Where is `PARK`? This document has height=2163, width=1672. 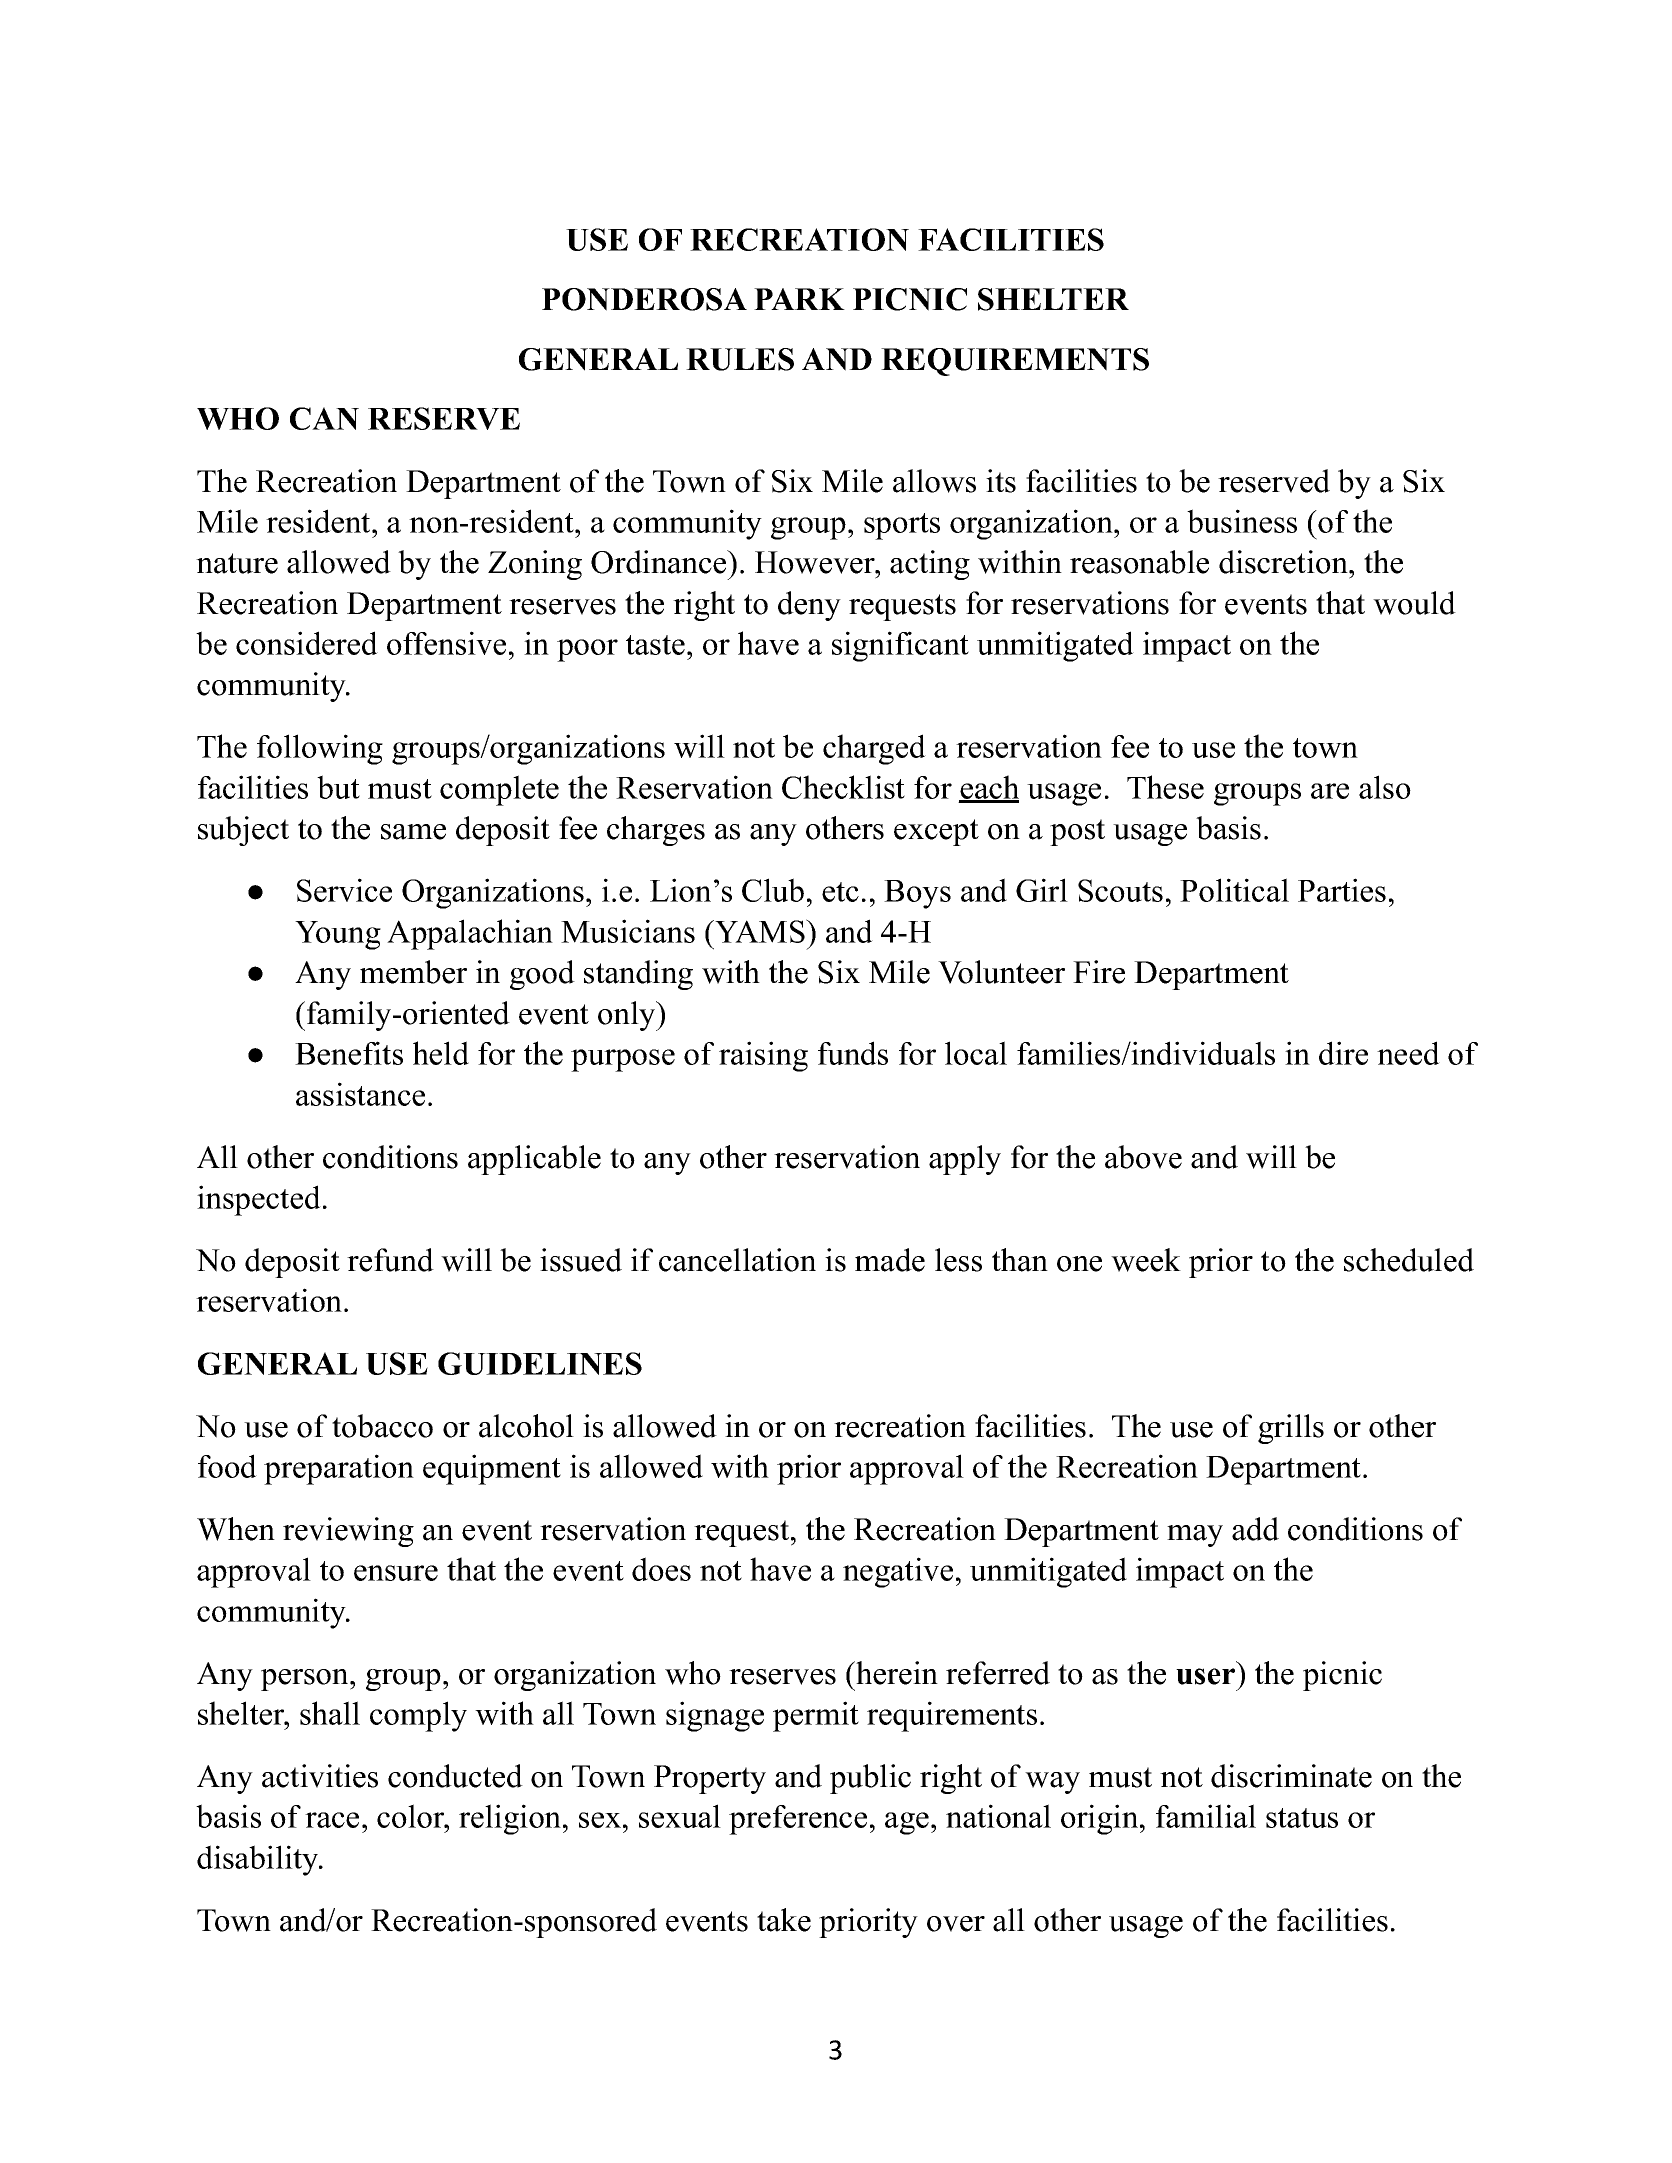
PARK is located at coordinates (799, 299).
